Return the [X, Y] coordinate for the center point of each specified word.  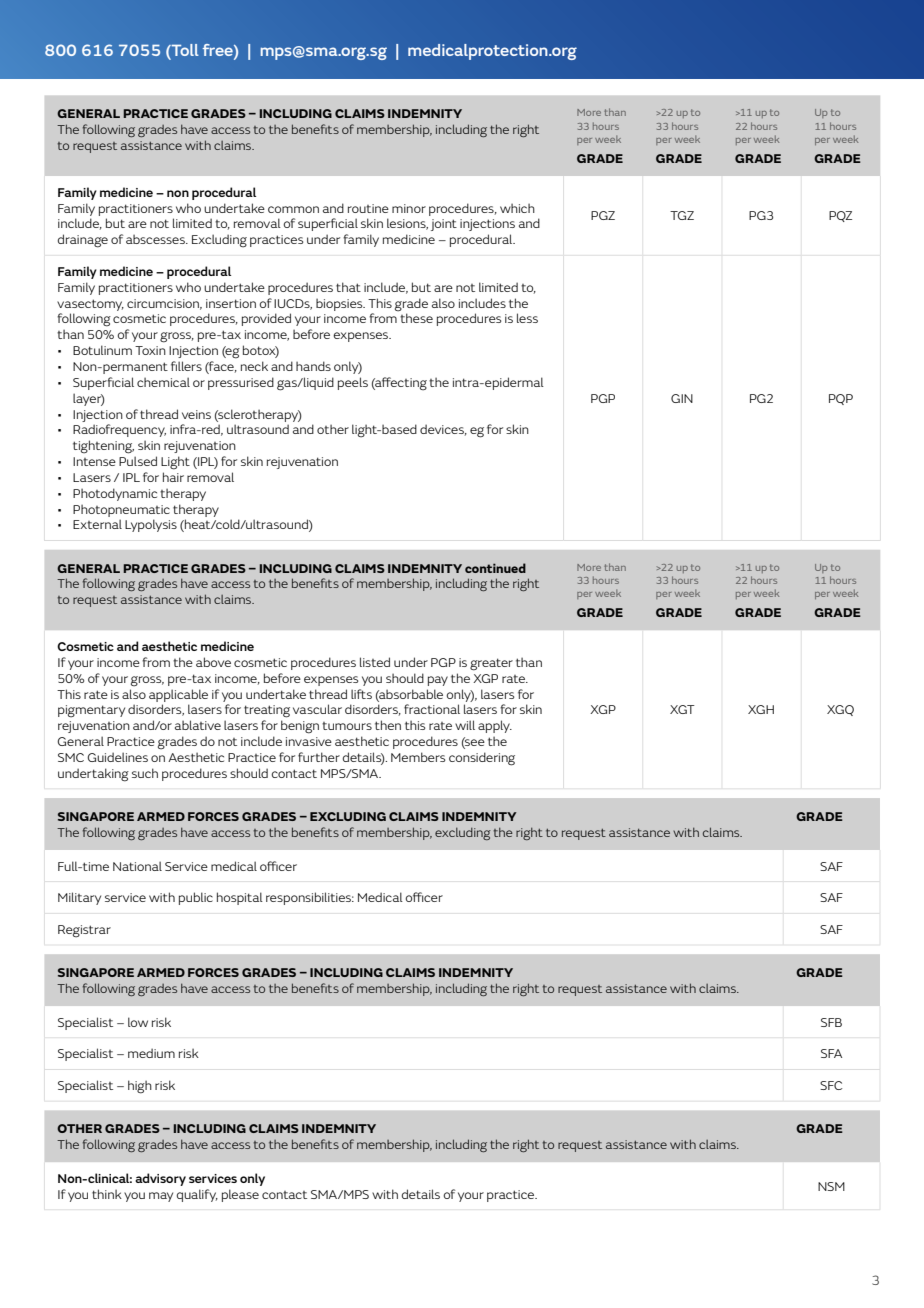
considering [482, 759]
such [145, 773]
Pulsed [138, 461]
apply [495, 726]
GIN [682, 398]
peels [353, 383]
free [218, 50]
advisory [160, 1179]
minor [409, 208]
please [240, 1195]
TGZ [682, 215]
